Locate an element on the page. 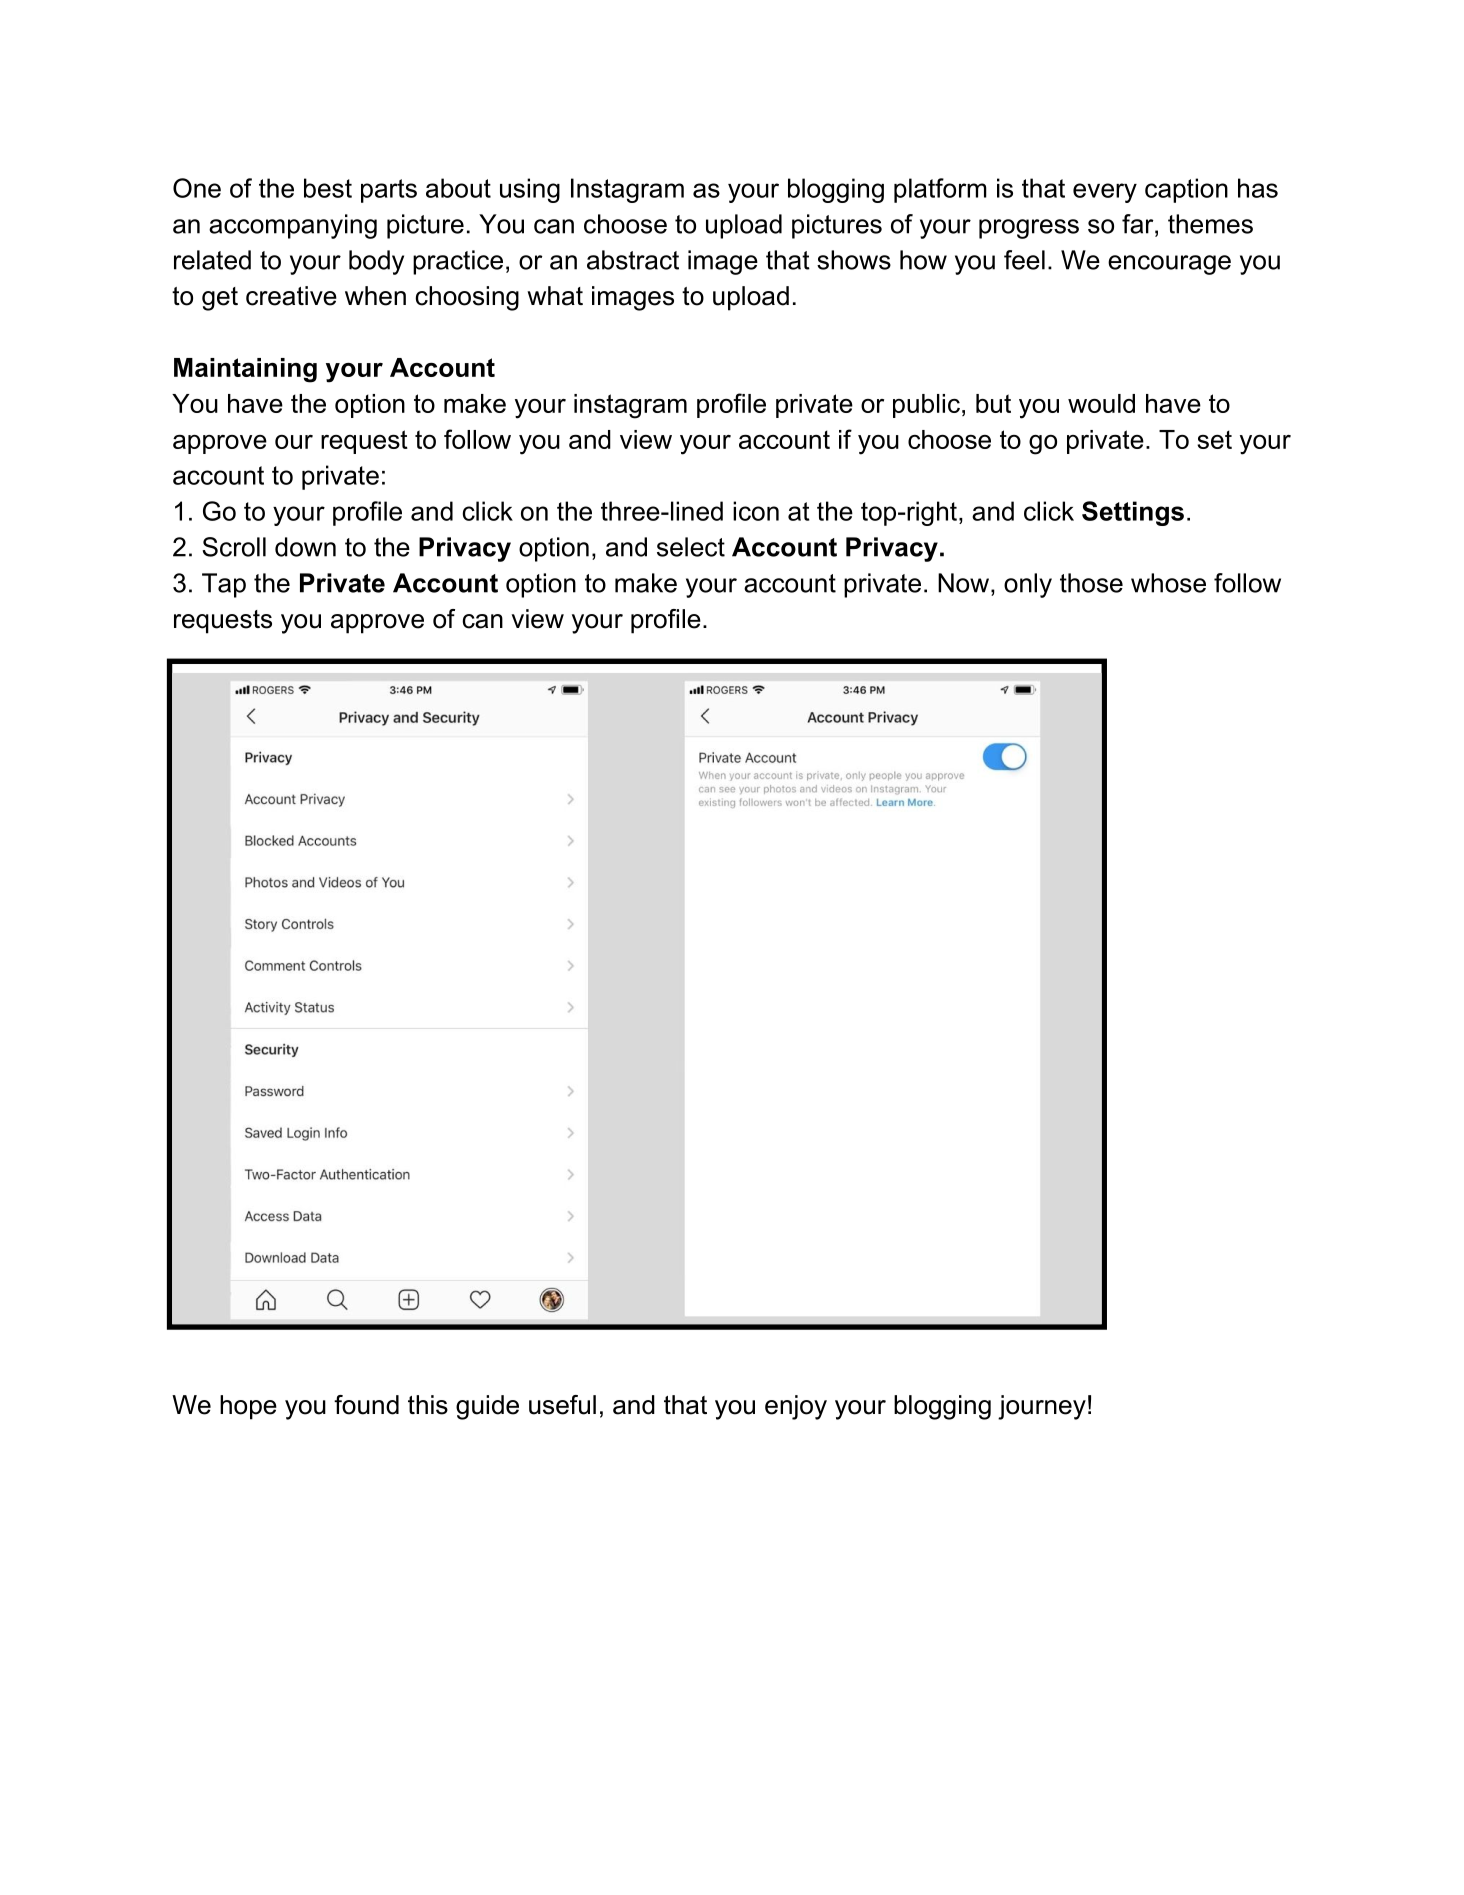 This document has height=1895, width=1464. whose is located at coordinates (1168, 583).
